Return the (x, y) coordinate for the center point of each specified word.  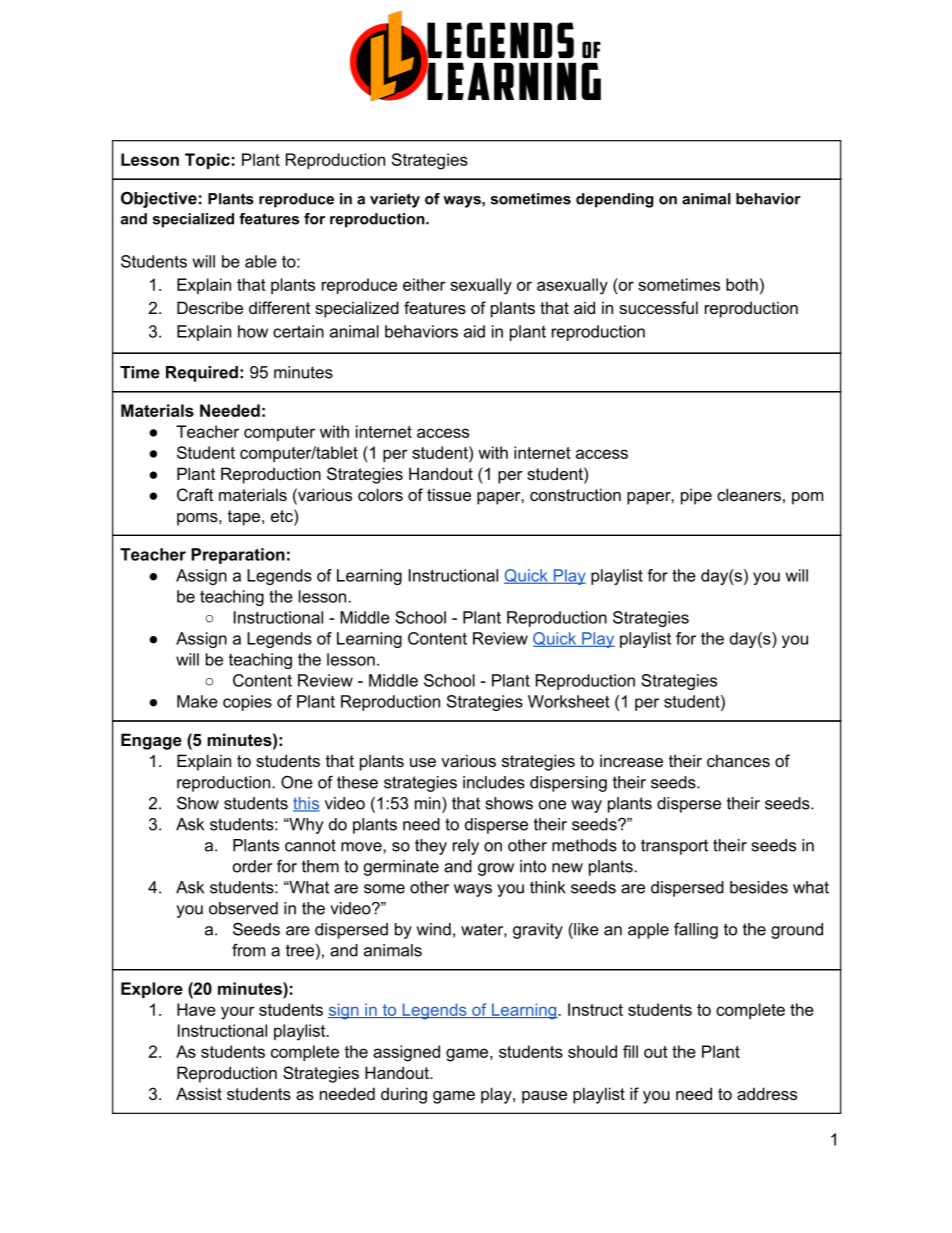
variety (395, 200)
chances (738, 760)
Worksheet (568, 701)
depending (615, 200)
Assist (199, 1093)
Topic (207, 161)
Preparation (238, 556)
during (404, 1095)
